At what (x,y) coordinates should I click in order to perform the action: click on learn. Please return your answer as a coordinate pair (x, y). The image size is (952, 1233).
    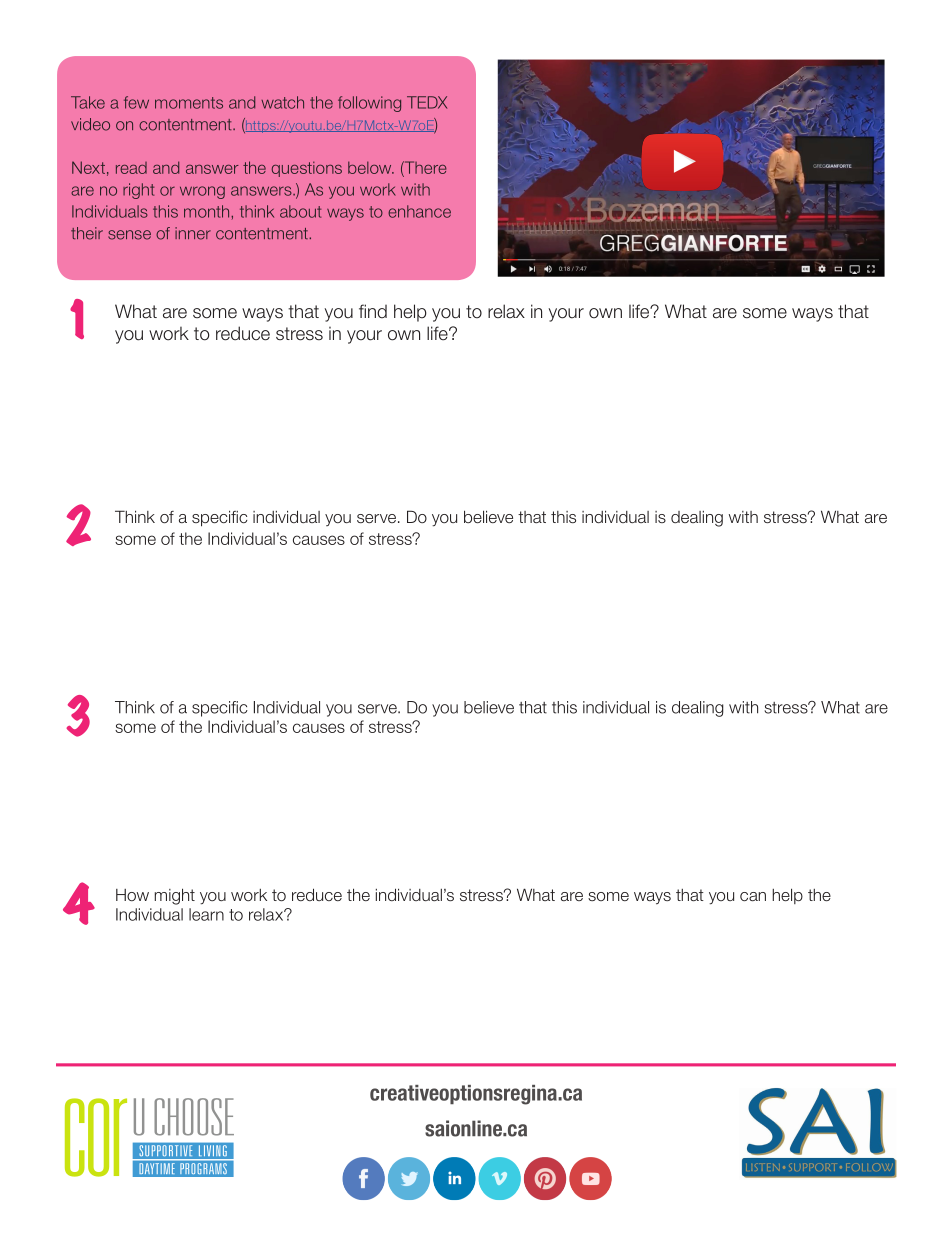
    Looking at the image, I should click on (206, 914).
